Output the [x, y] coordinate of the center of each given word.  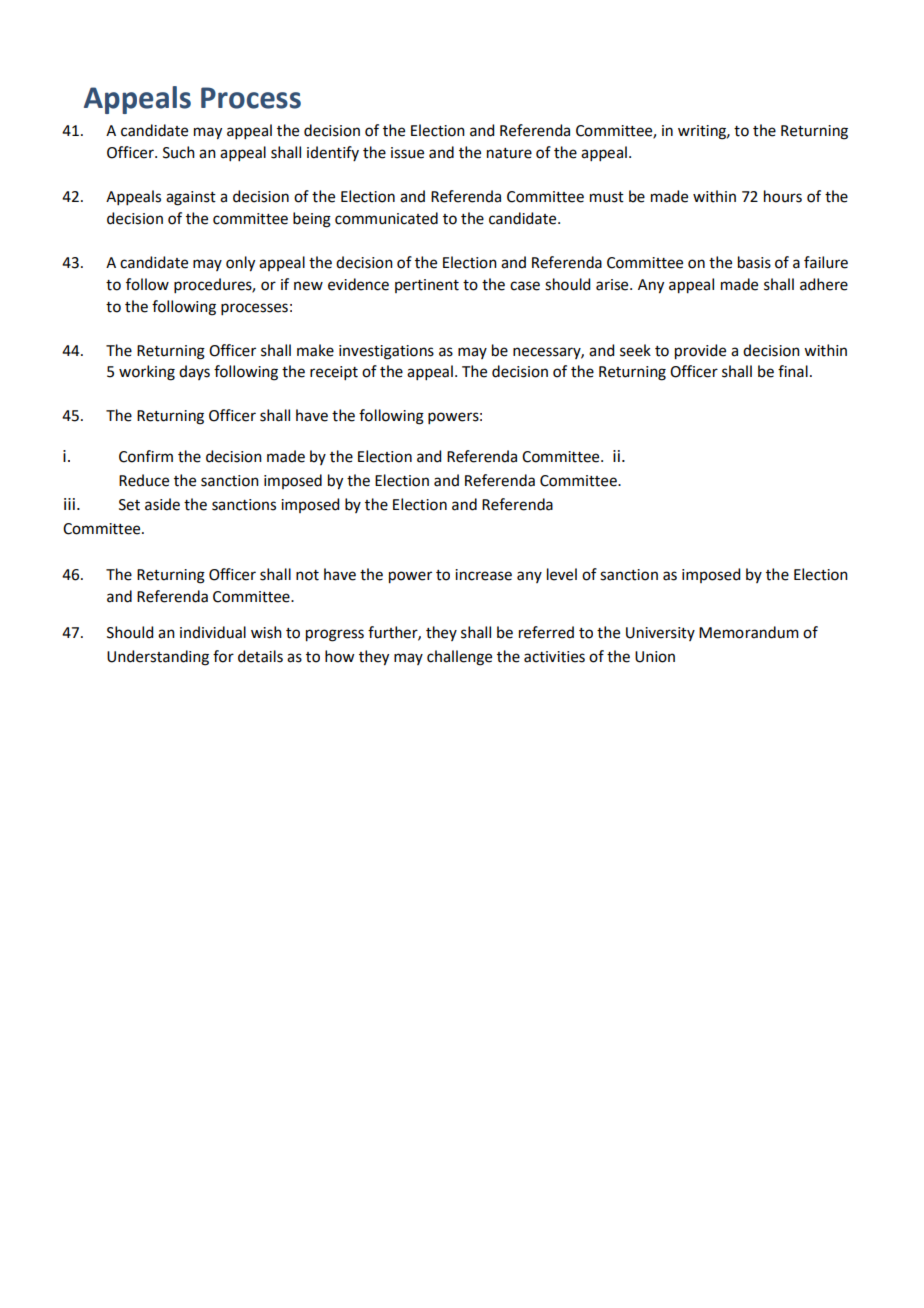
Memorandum [749, 632]
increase [483, 575]
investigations [386, 352]
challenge [459, 658]
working [147, 373]
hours [783, 196]
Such [179, 152]
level [562, 574]
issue [407, 153]
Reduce [144, 480]
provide [700, 352]
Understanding [158, 658]
